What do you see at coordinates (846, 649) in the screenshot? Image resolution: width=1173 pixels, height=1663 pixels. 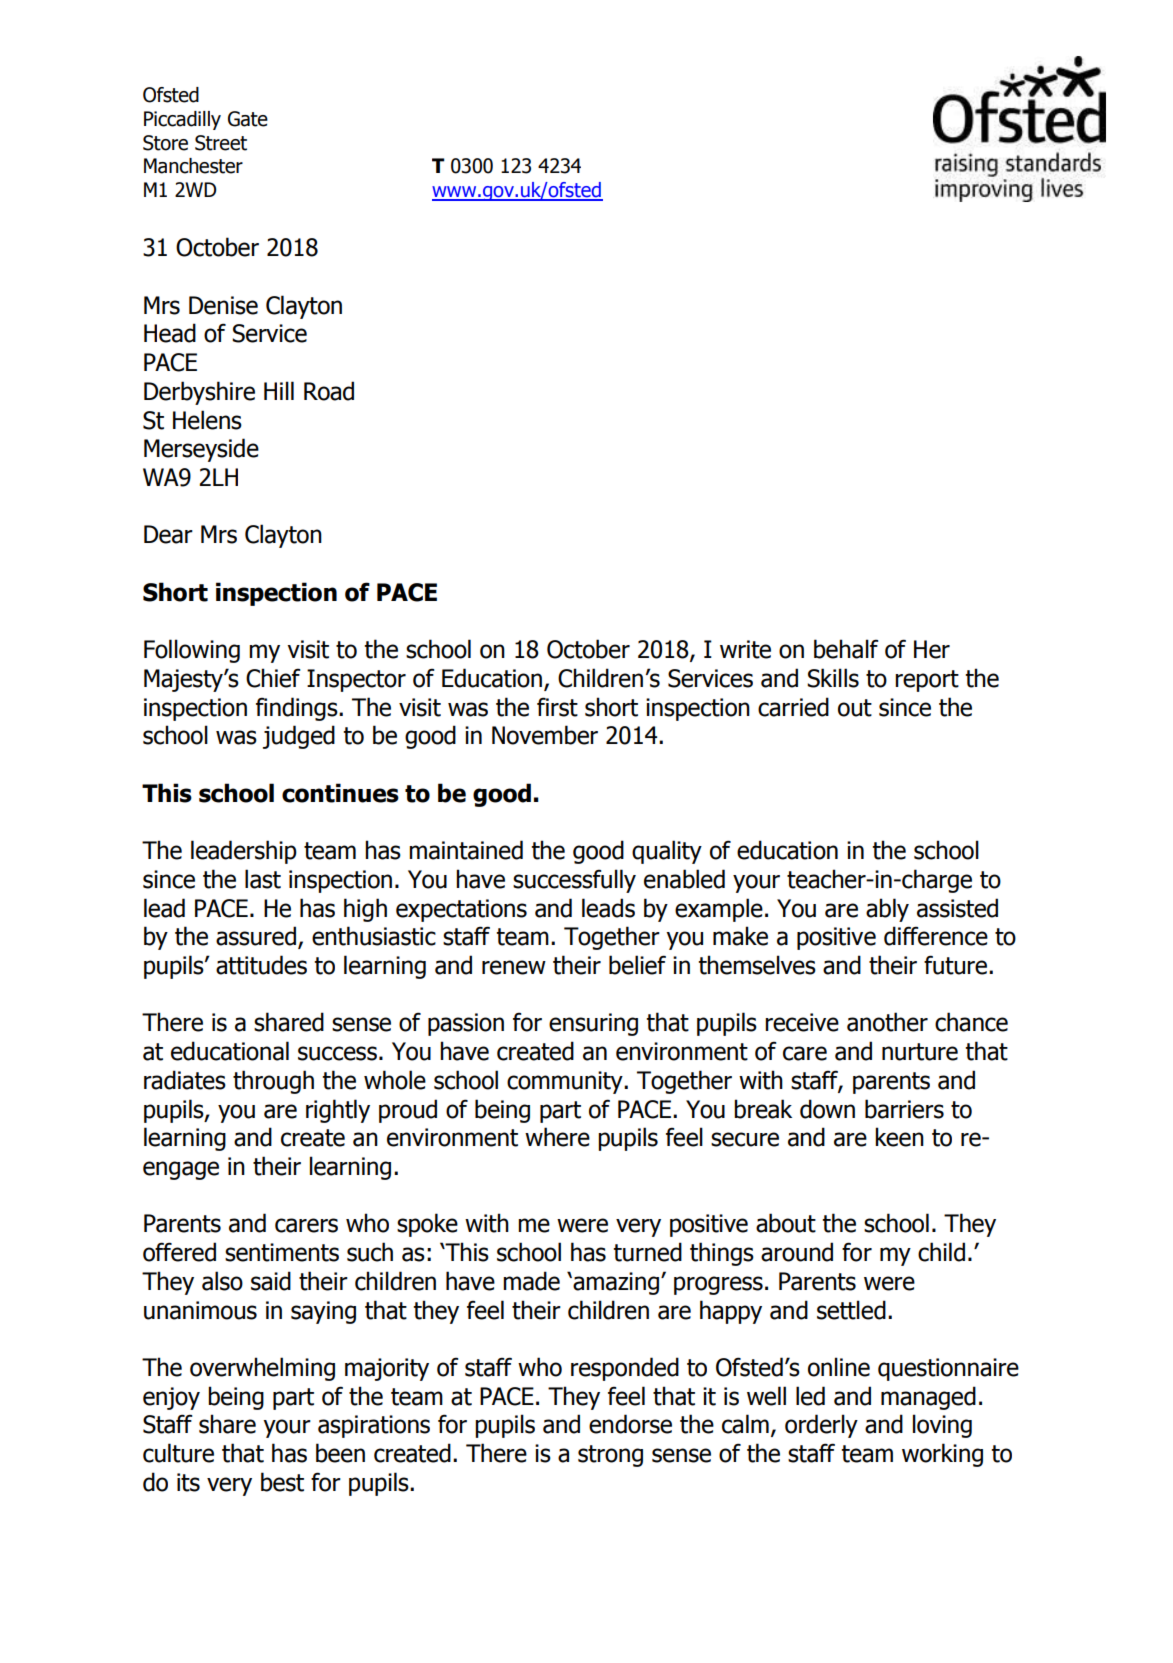 I see `behalf` at bounding box center [846, 649].
